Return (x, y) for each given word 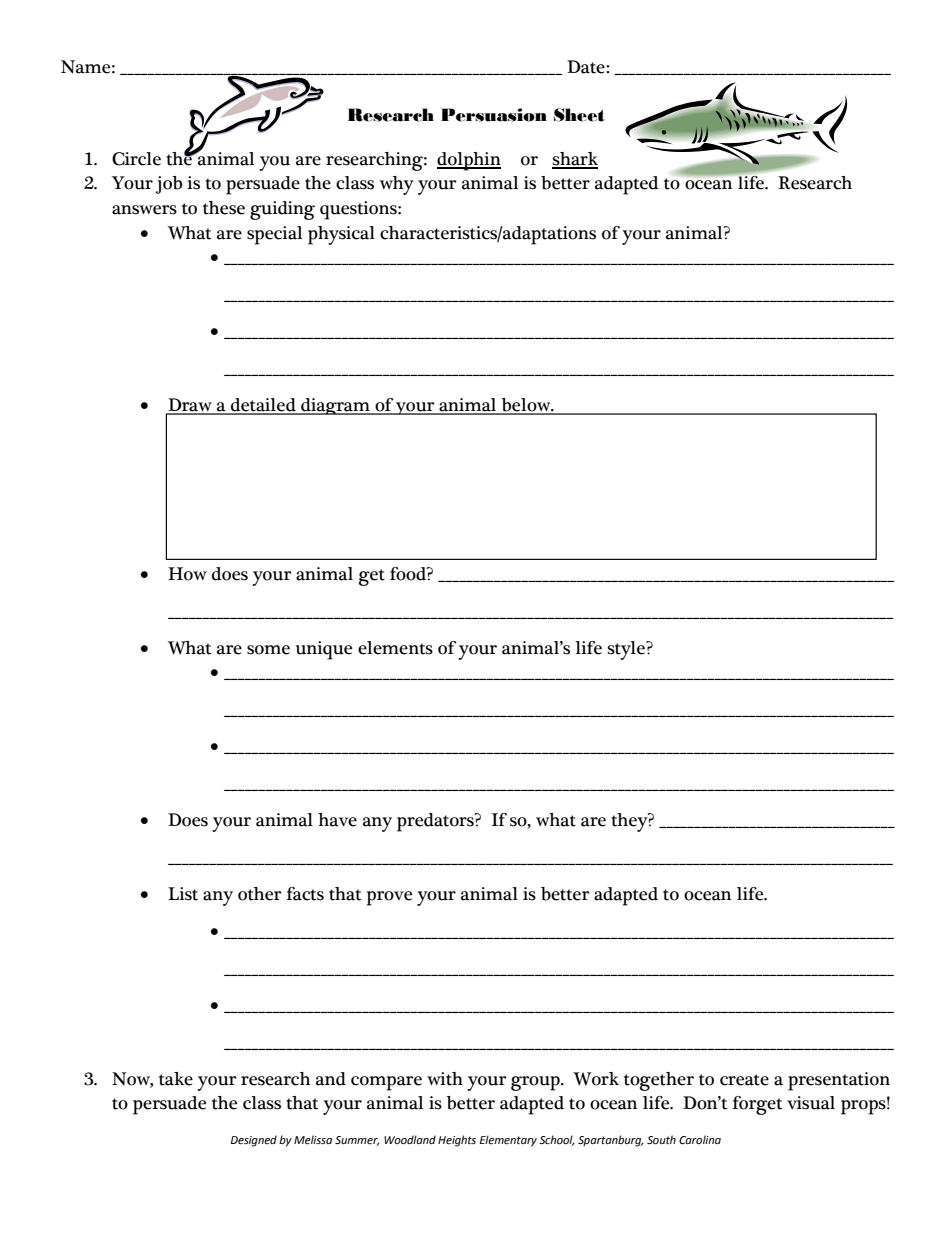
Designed (254, 1141)
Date (587, 67)
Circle (136, 159)
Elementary (508, 1141)
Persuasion (494, 115)
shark (575, 160)
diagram (335, 406)
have (337, 820)
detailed (263, 406)
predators (436, 822)
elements (395, 648)
